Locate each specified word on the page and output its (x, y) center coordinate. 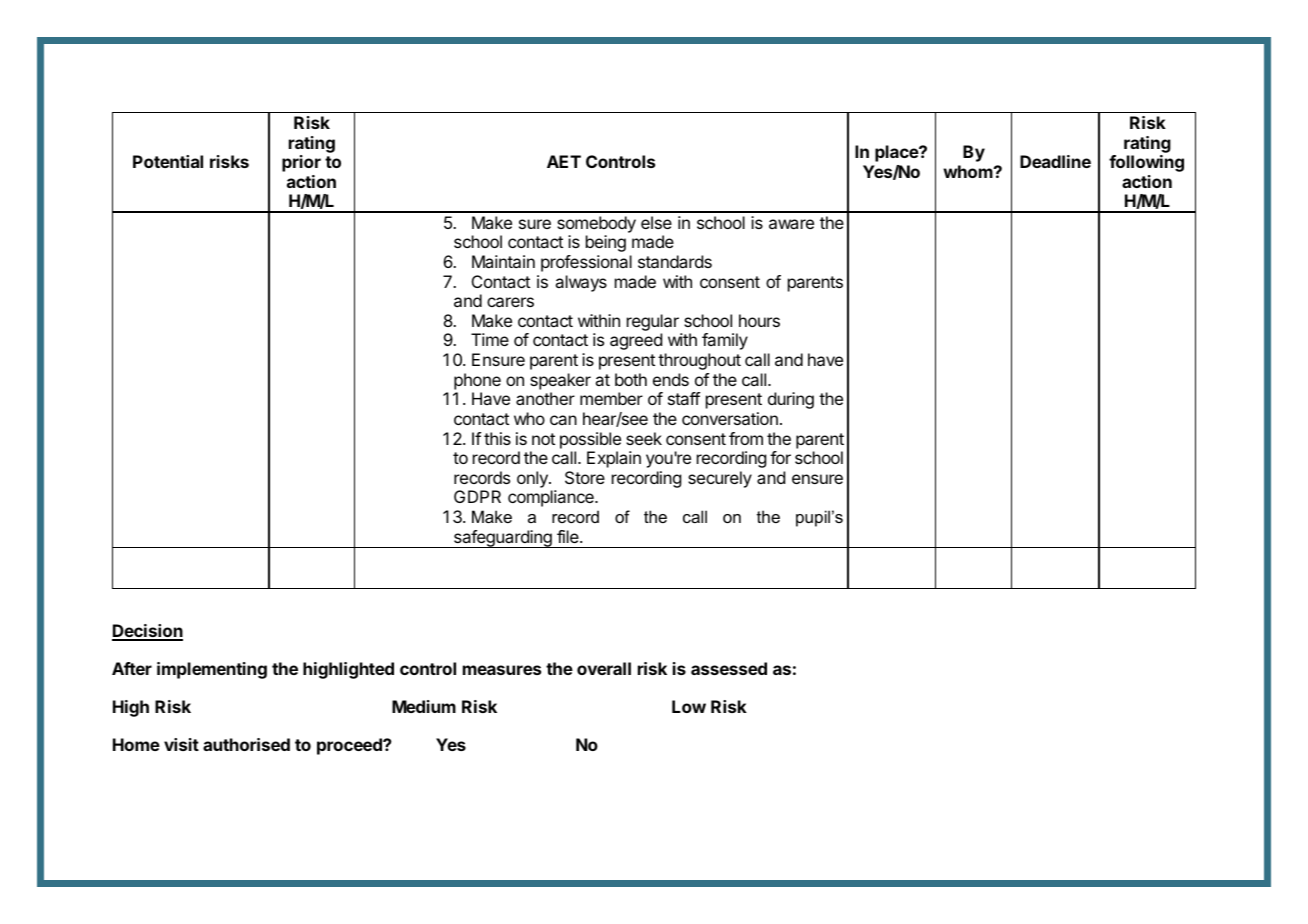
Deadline (1055, 161)
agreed (636, 341)
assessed (729, 668)
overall (604, 668)
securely (720, 479)
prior (301, 163)
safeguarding (503, 539)
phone (477, 381)
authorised (246, 744)
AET (564, 161)
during (791, 400)
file (569, 536)
